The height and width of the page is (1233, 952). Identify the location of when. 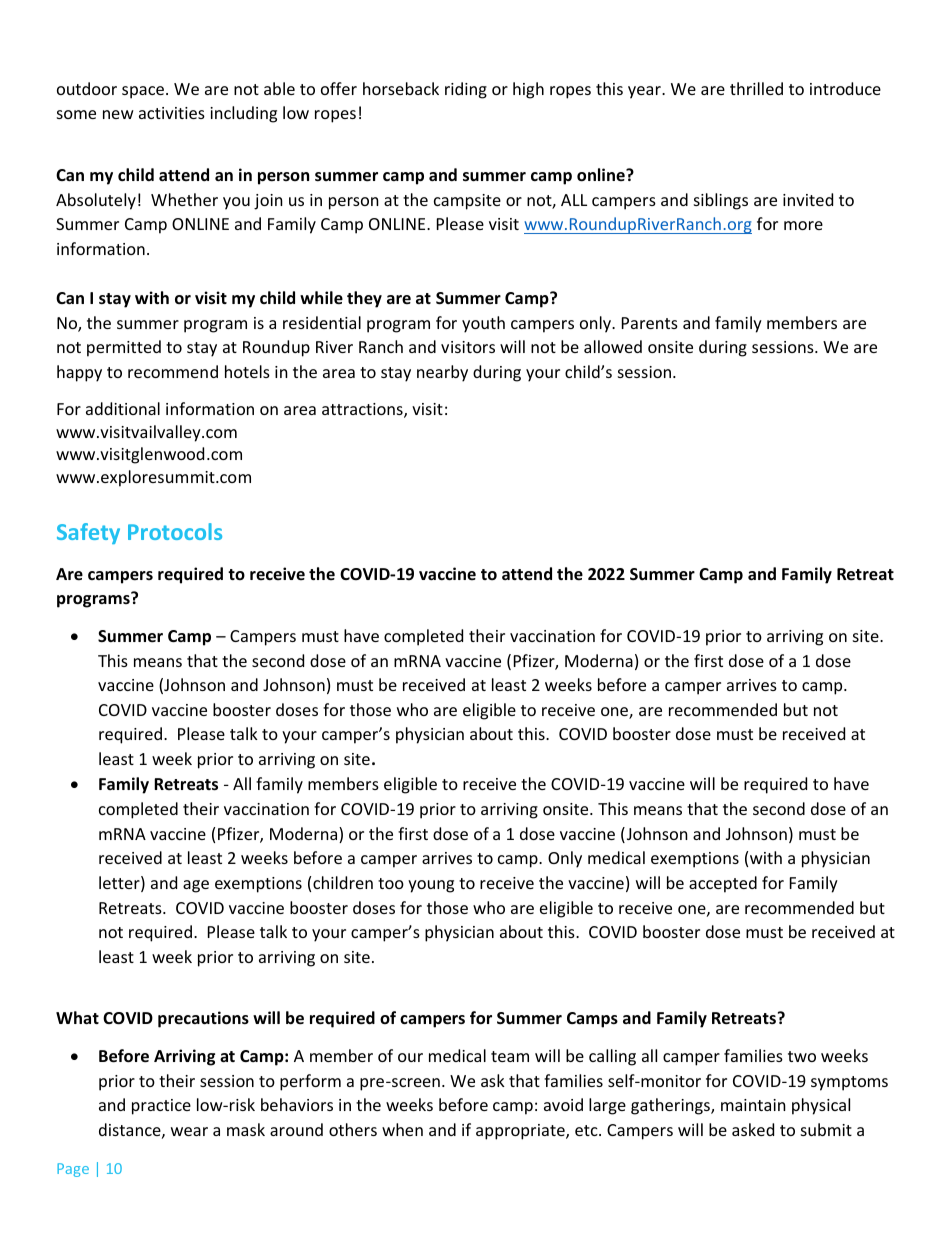
(402, 1129).
